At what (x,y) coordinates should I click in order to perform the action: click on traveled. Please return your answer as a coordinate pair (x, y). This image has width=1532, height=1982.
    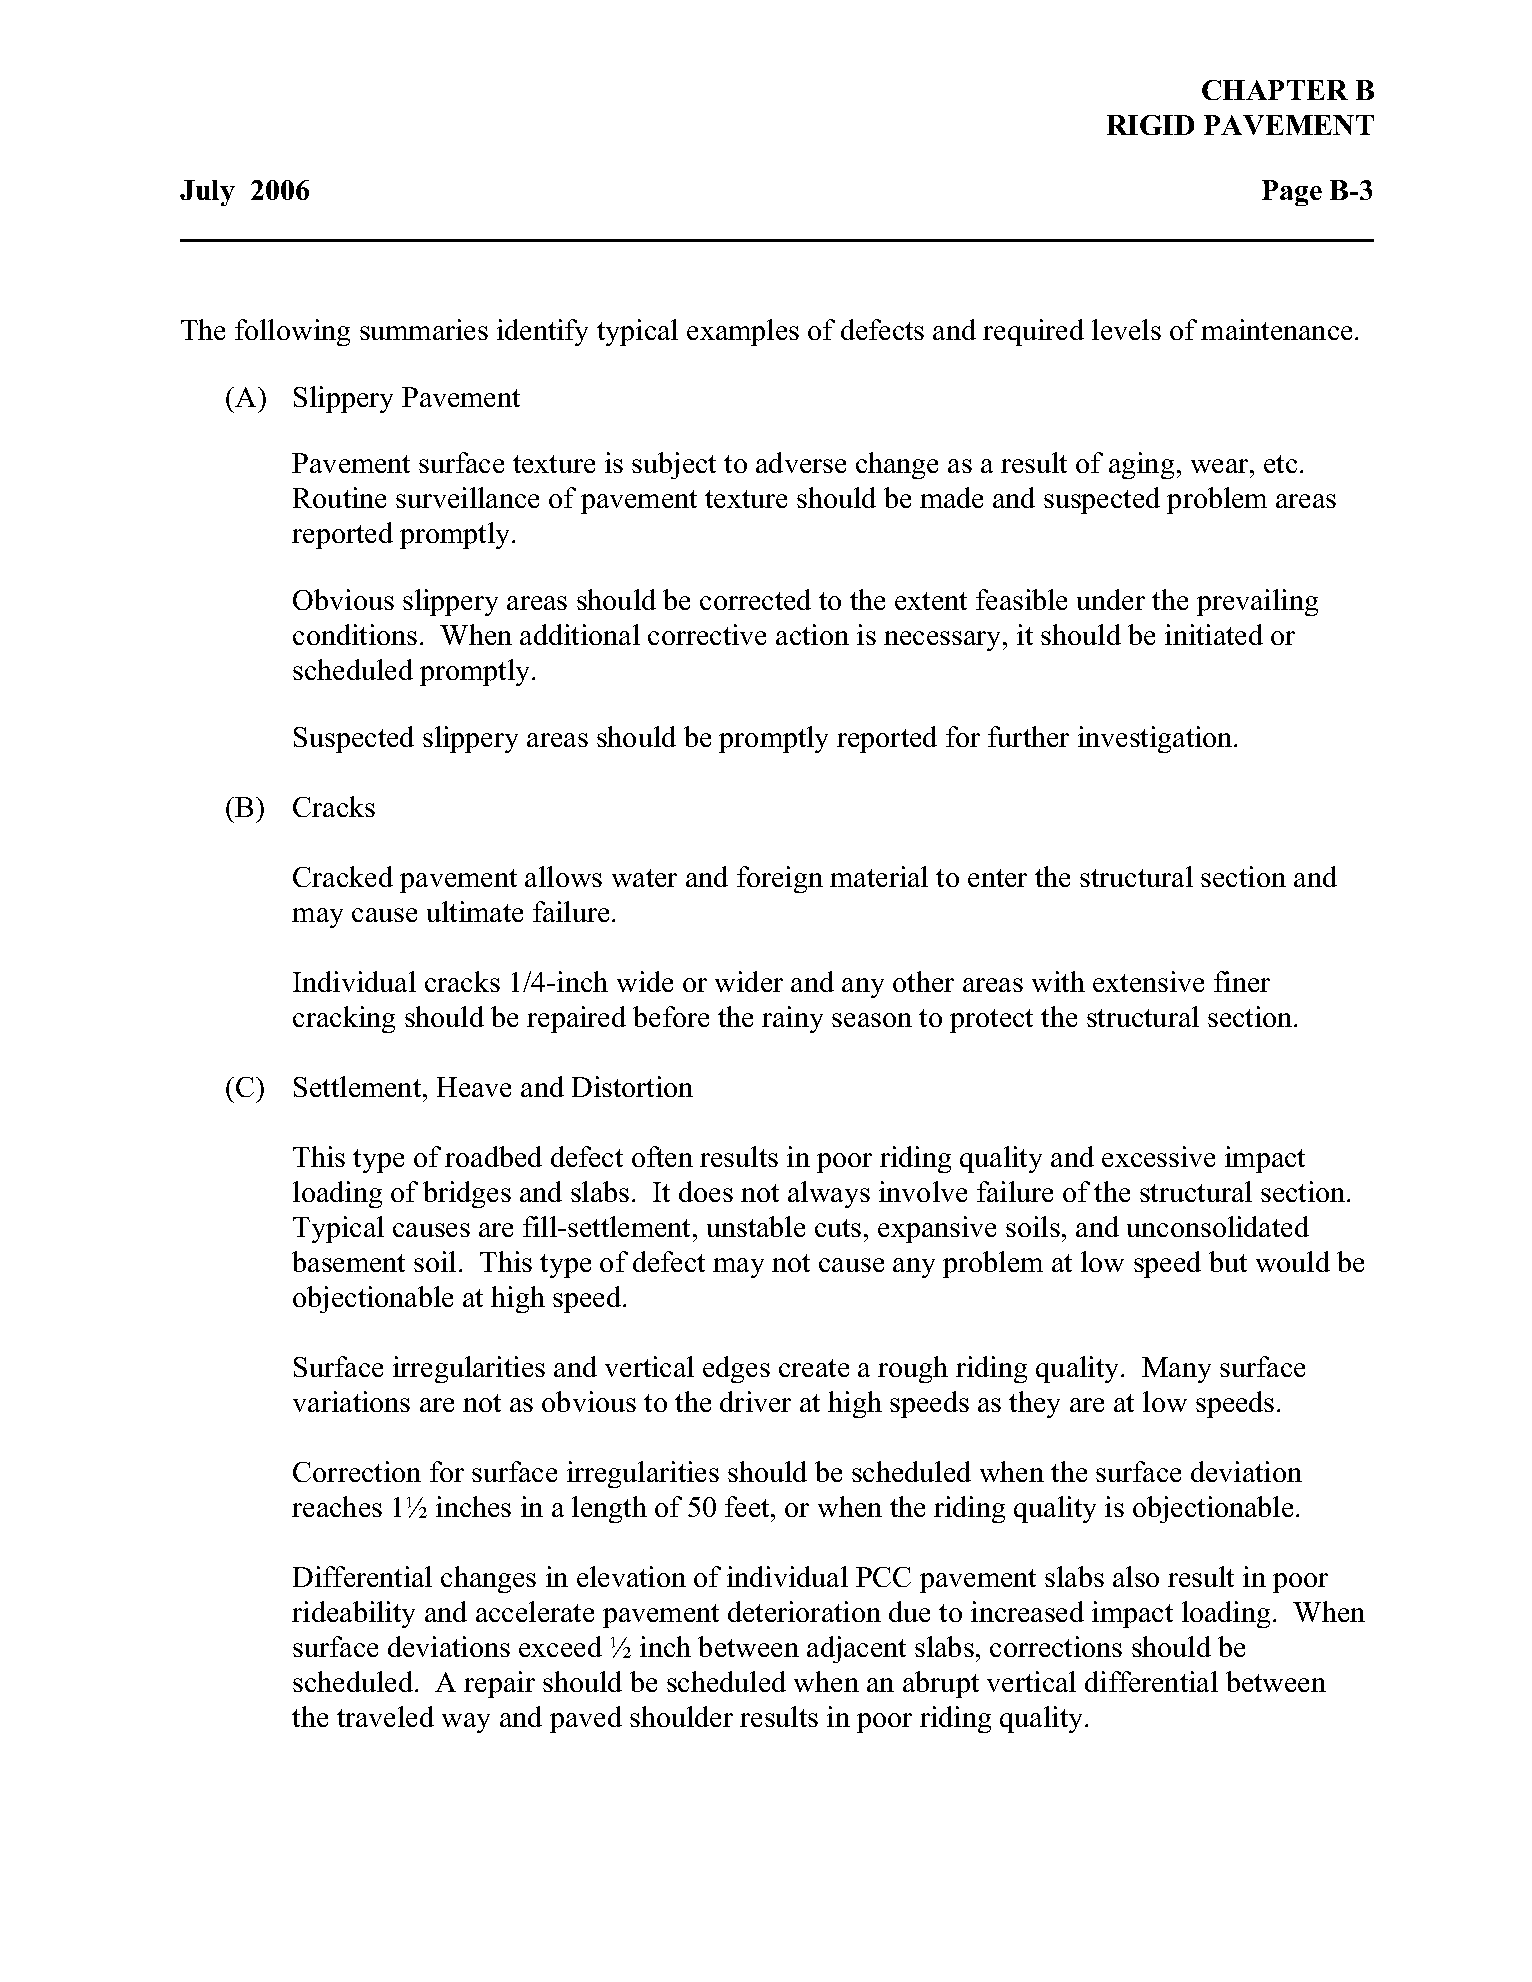
    Looking at the image, I should click on (385, 1716).
